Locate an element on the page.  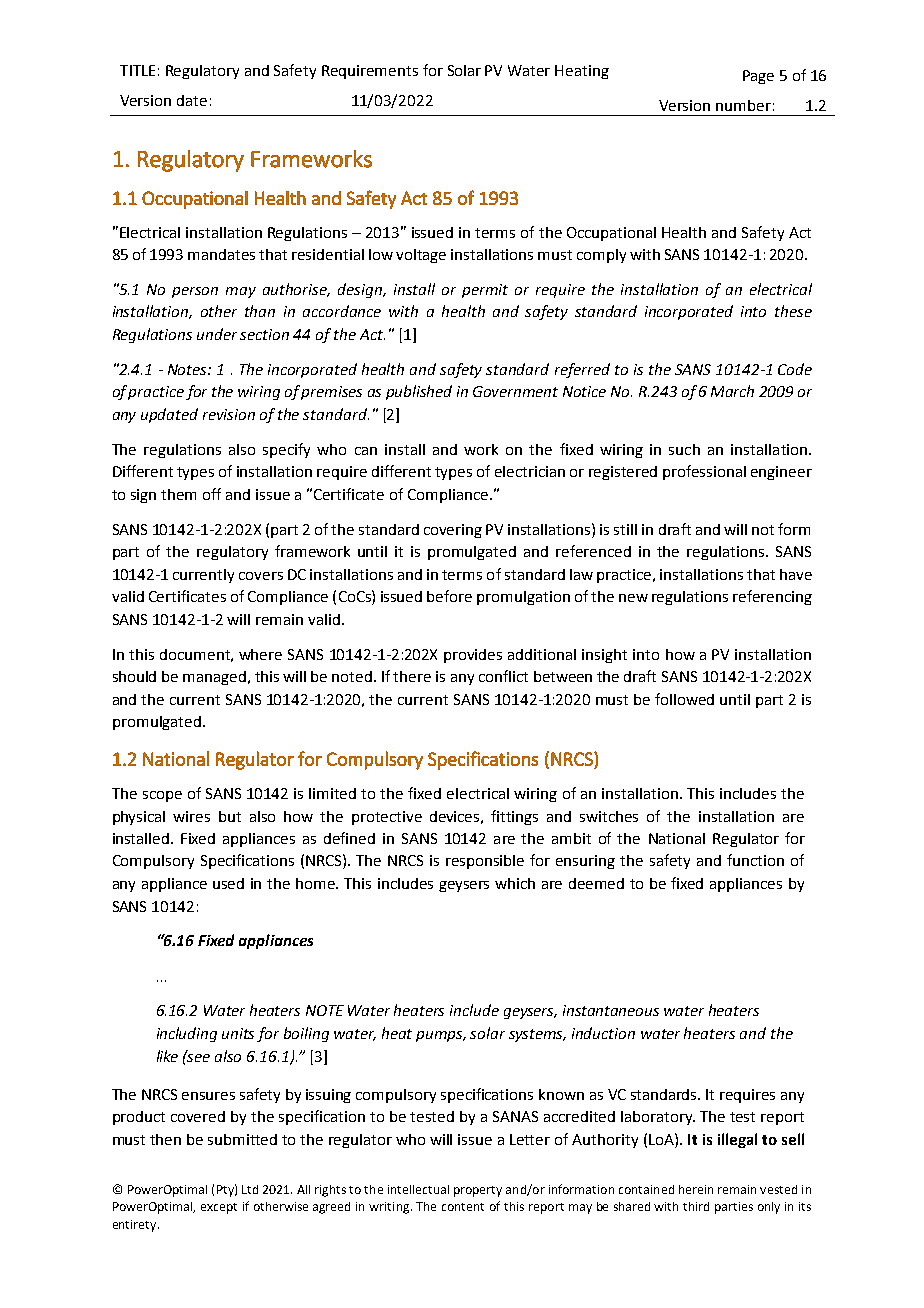
managed is located at coordinates (216, 678).
